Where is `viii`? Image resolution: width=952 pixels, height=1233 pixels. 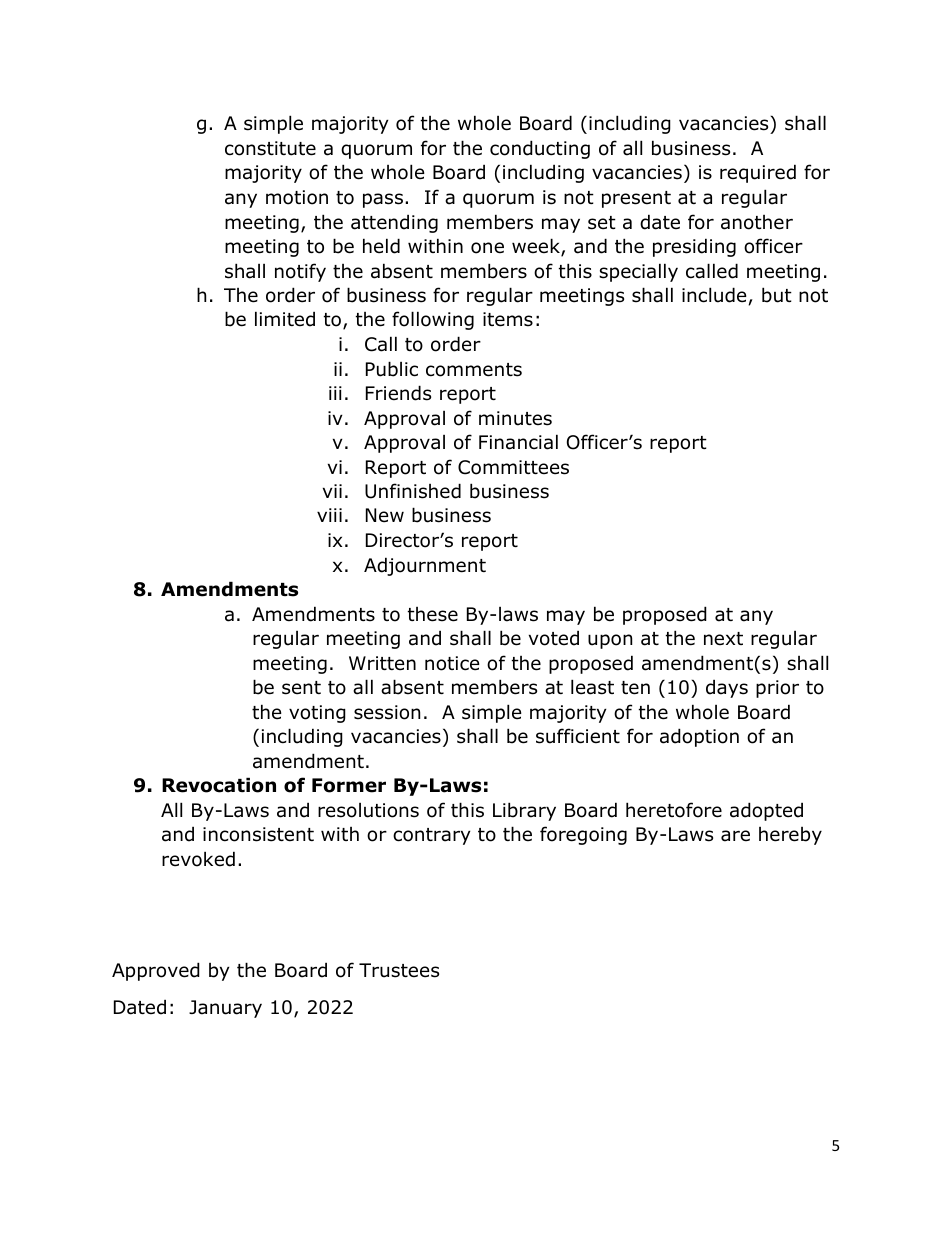
viii is located at coordinates (329, 515).
